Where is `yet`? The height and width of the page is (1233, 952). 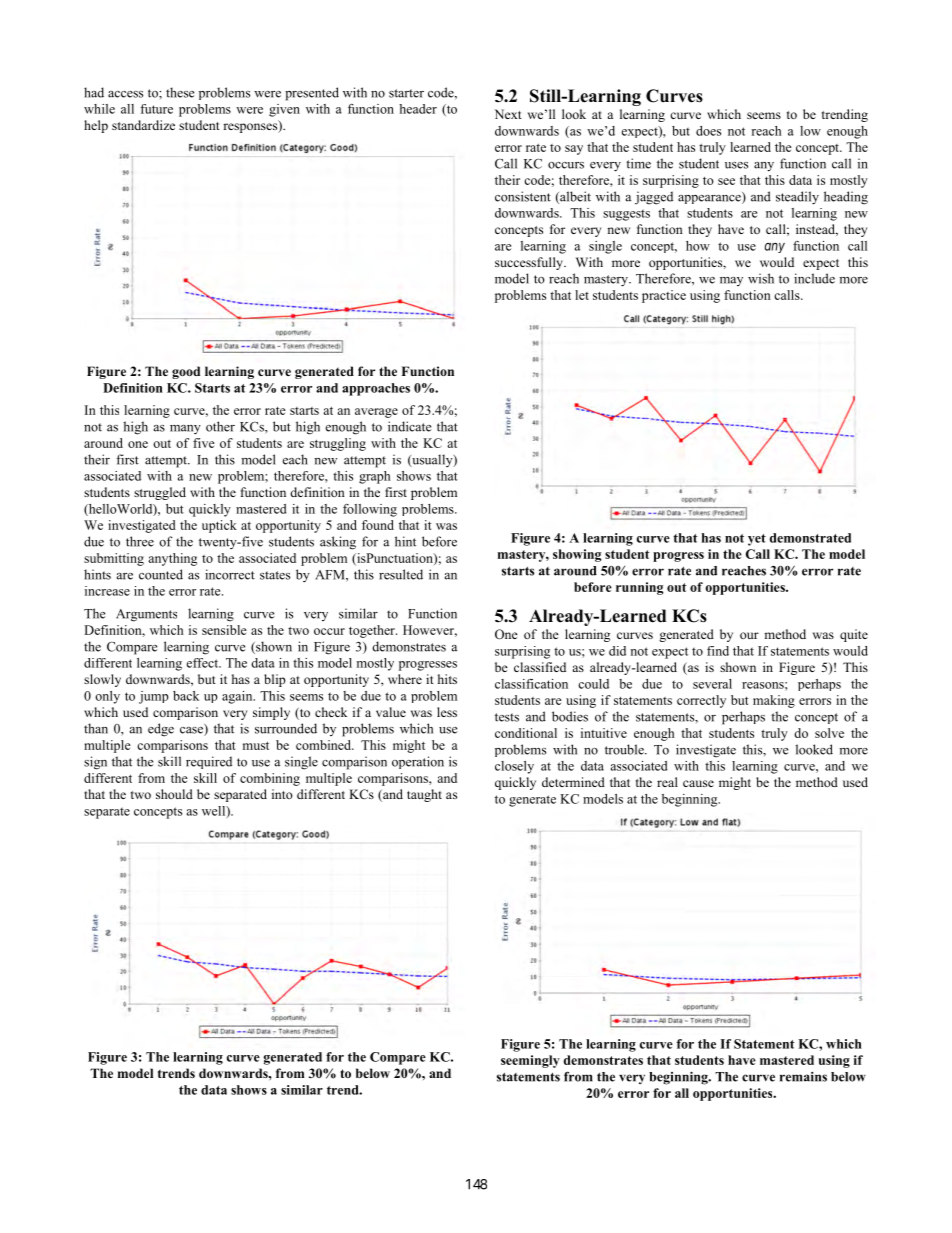 yet is located at coordinates (757, 540).
